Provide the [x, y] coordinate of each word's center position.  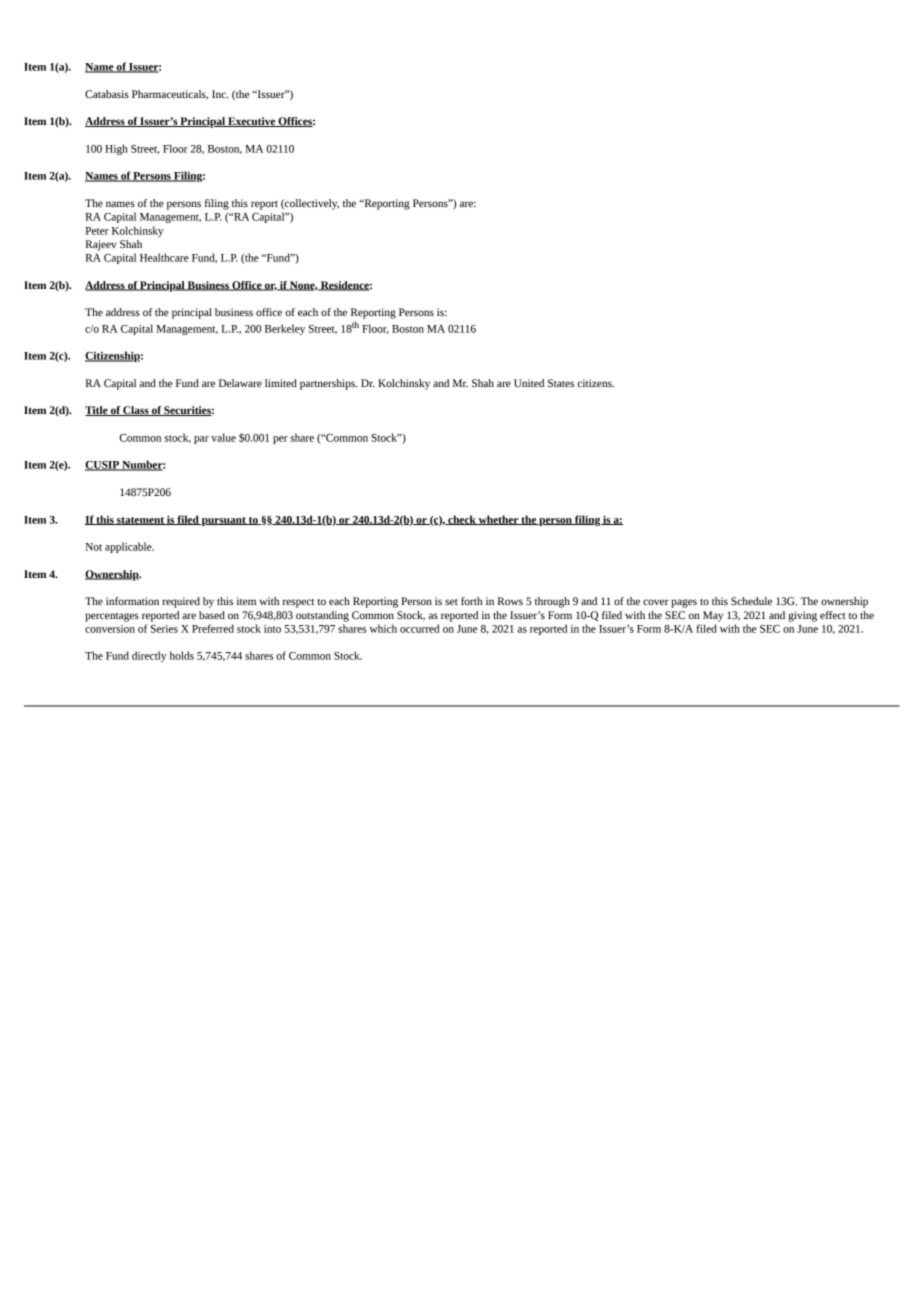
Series [164, 629]
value [223, 437]
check [462, 520]
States [561, 383]
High [116, 149]
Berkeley [285, 329]
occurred [420, 628]
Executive [251, 122]
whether [498, 520]
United [529, 383]
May [713, 616]
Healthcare [164, 257]
